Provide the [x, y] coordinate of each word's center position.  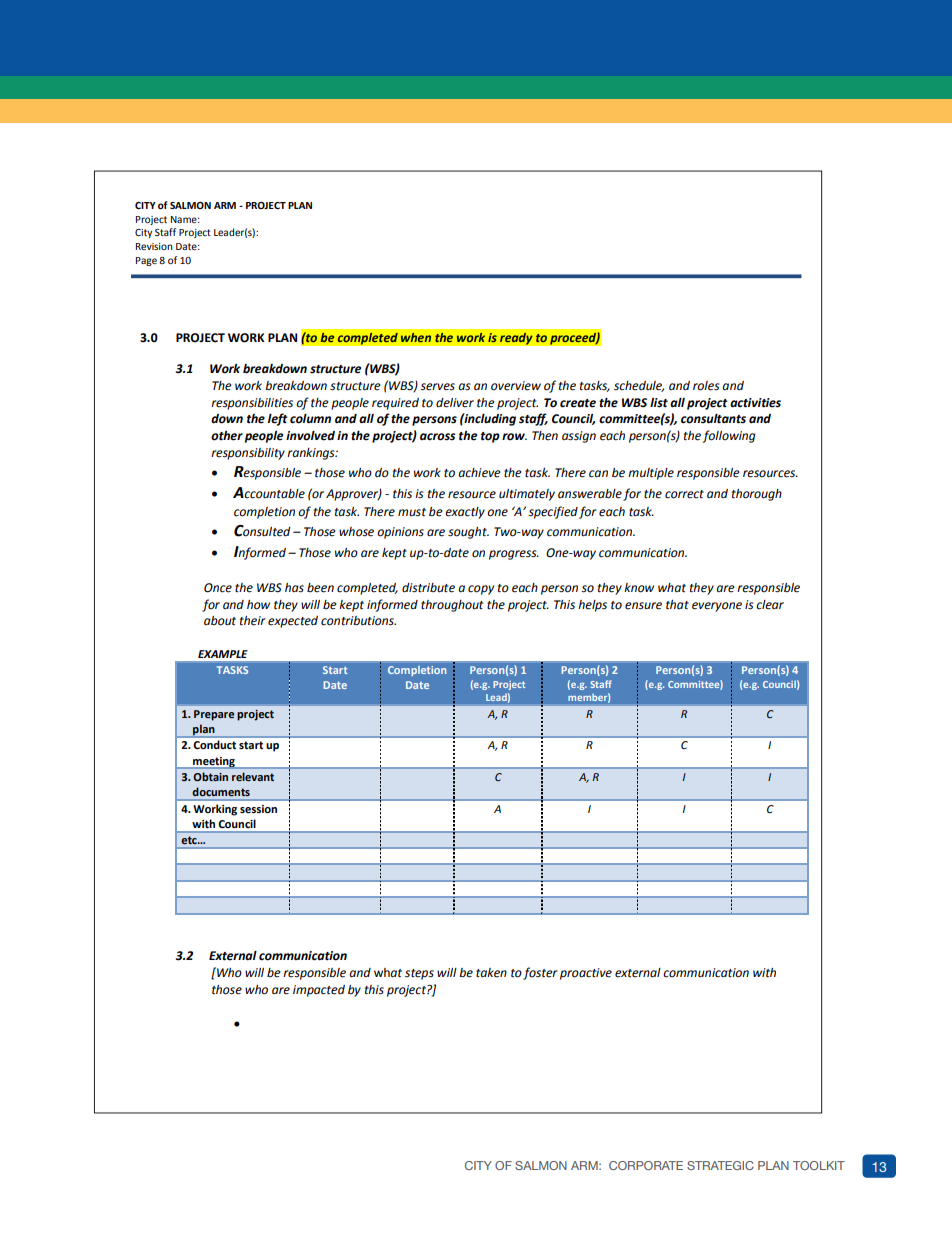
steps [419, 974]
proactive [586, 974]
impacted [319, 991]
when [416, 337]
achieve [479, 473]
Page [146, 261]
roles [706, 386]
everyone [717, 607]
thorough [757, 495]
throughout [452, 606]
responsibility [248, 454]
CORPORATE [646, 1165]
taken [491, 973]
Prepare [214, 715]
